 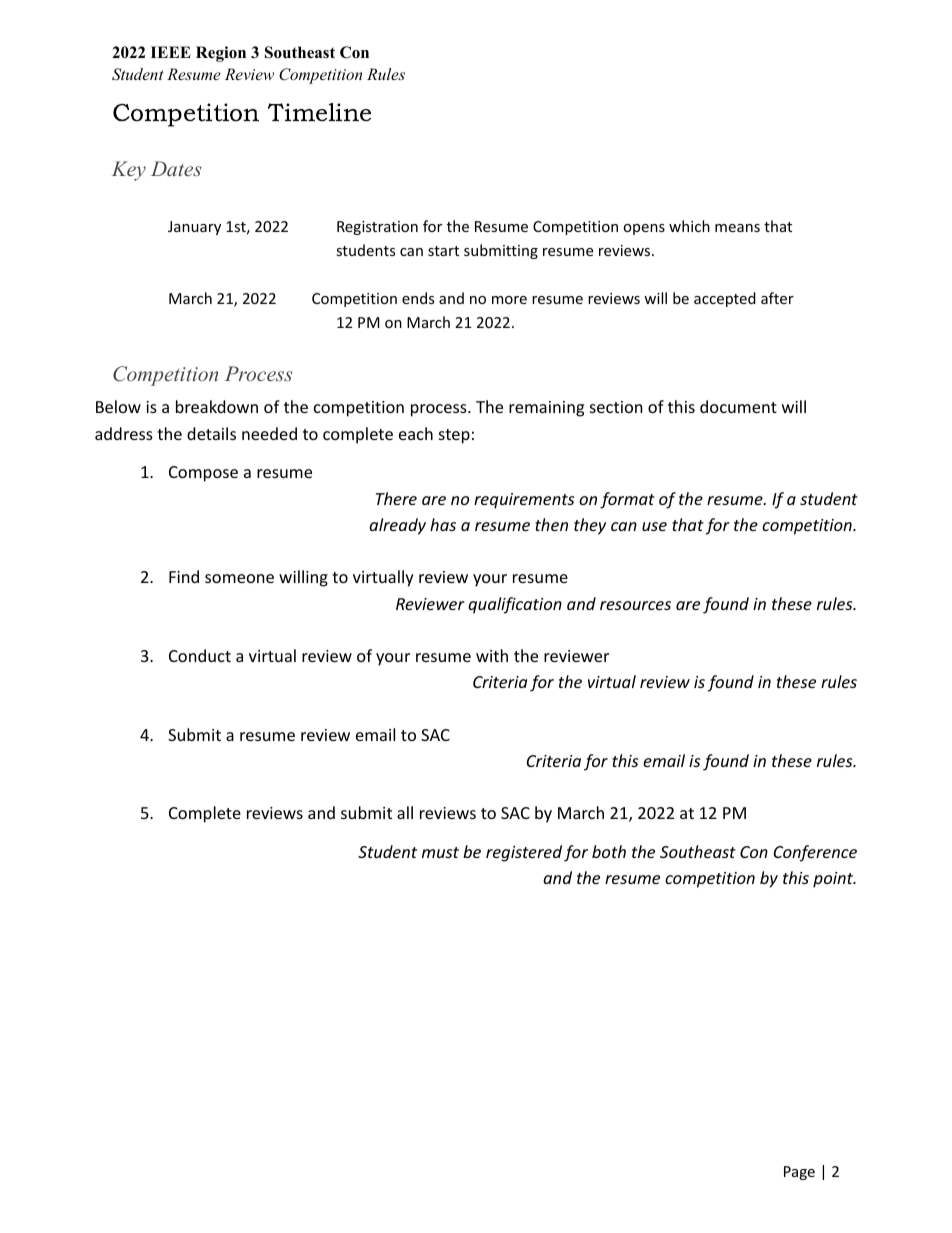 I want to click on Timeline, so click(x=319, y=112).
